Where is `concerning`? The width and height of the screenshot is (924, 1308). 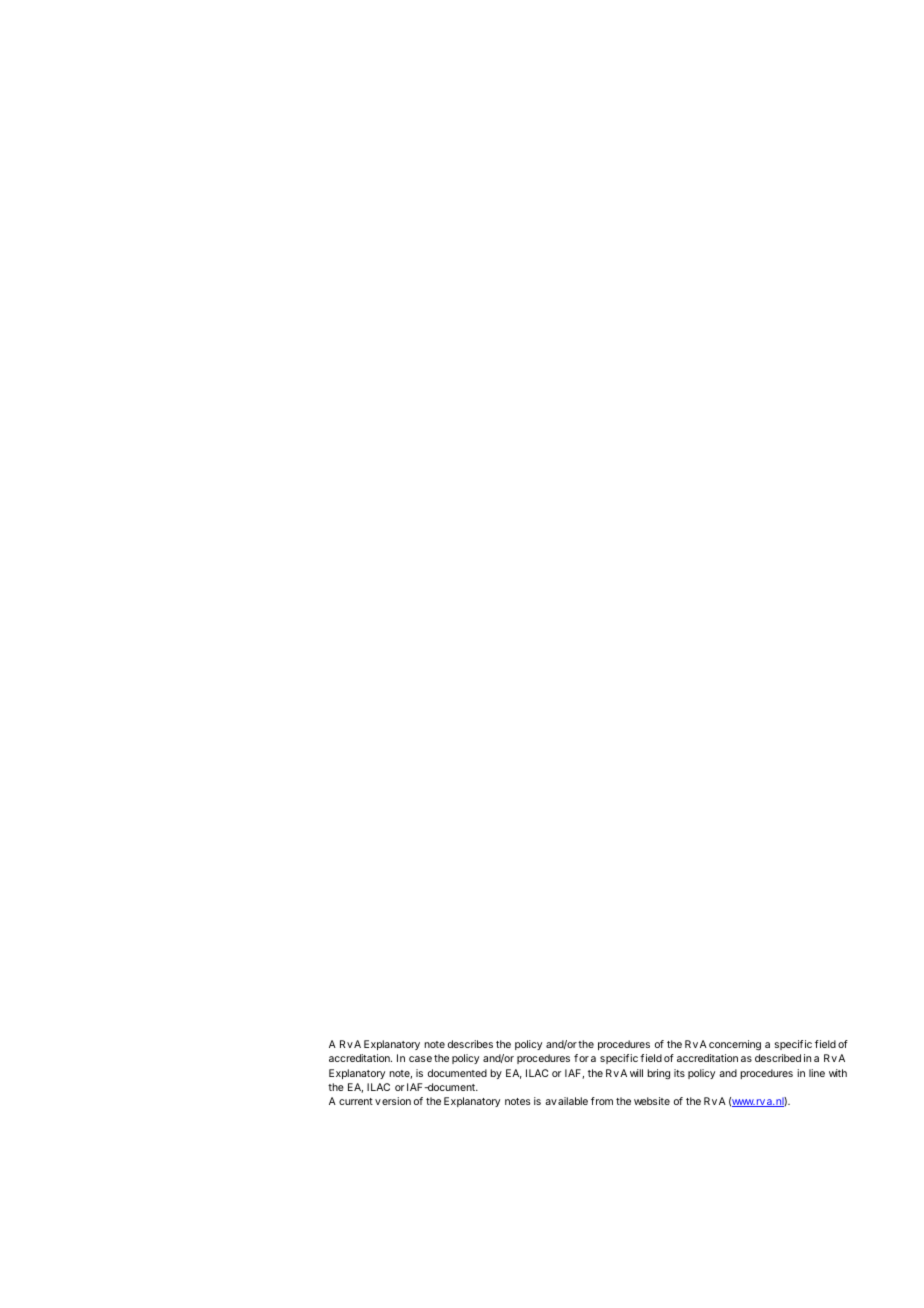
concerning is located at coordinates (735, 1045).
